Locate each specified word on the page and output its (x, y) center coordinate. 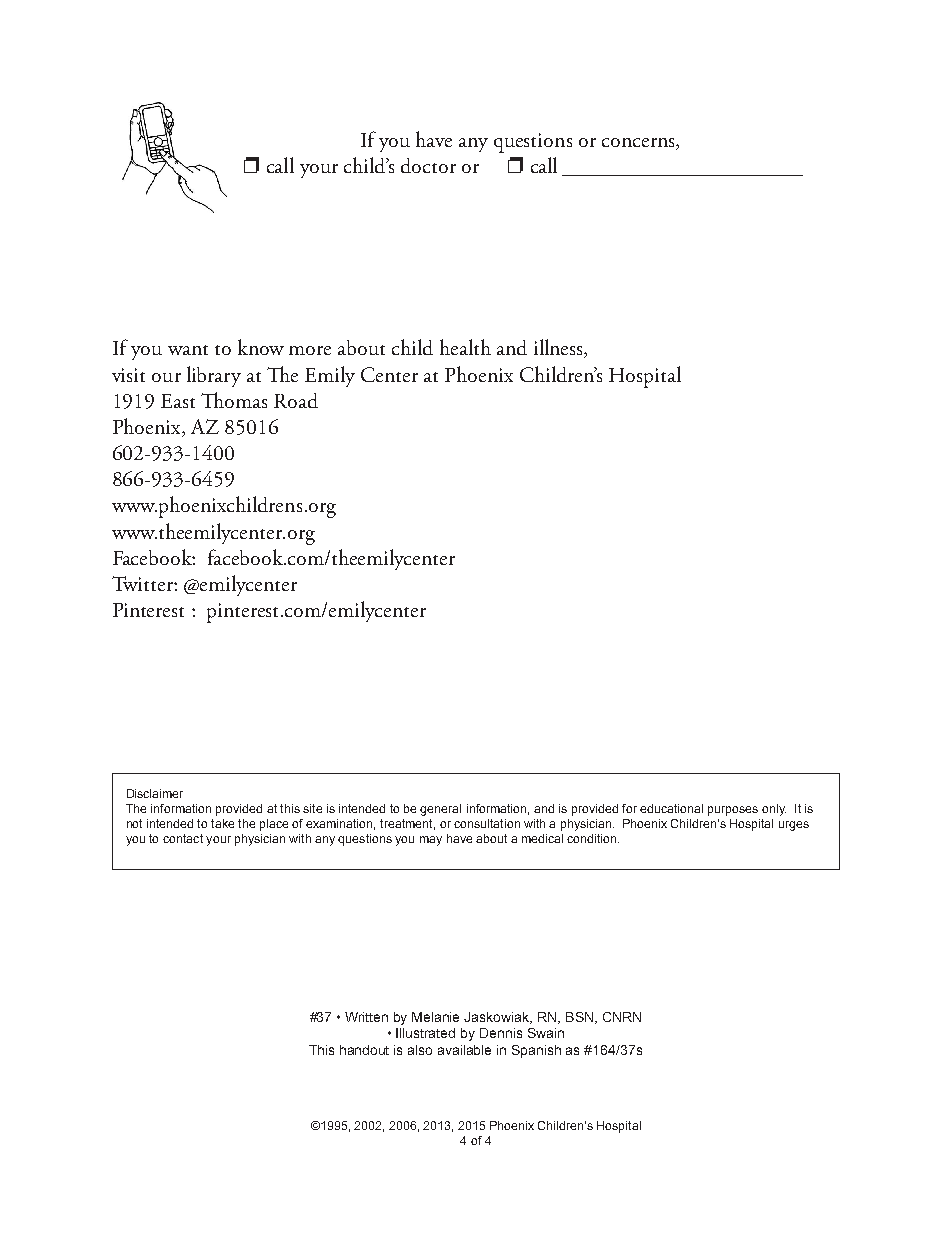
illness (559, 348)
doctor (428, 165)
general (440, 810)
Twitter (143, 583)
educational (671, 808)
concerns (639, 144)
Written (366, 1017)
